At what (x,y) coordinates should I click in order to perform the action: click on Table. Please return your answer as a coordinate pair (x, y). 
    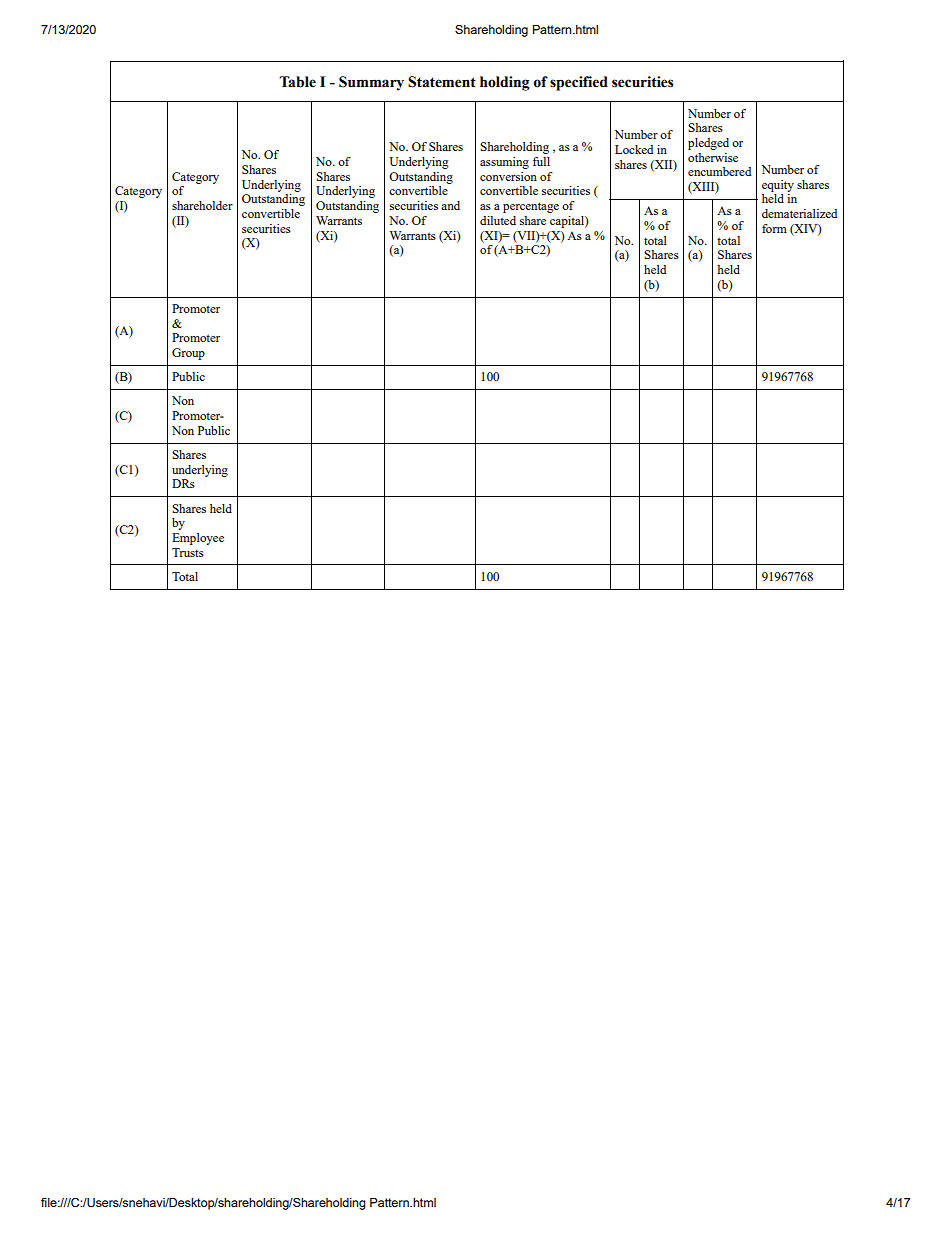
    Looking at the image, I should click on (297, 82).
